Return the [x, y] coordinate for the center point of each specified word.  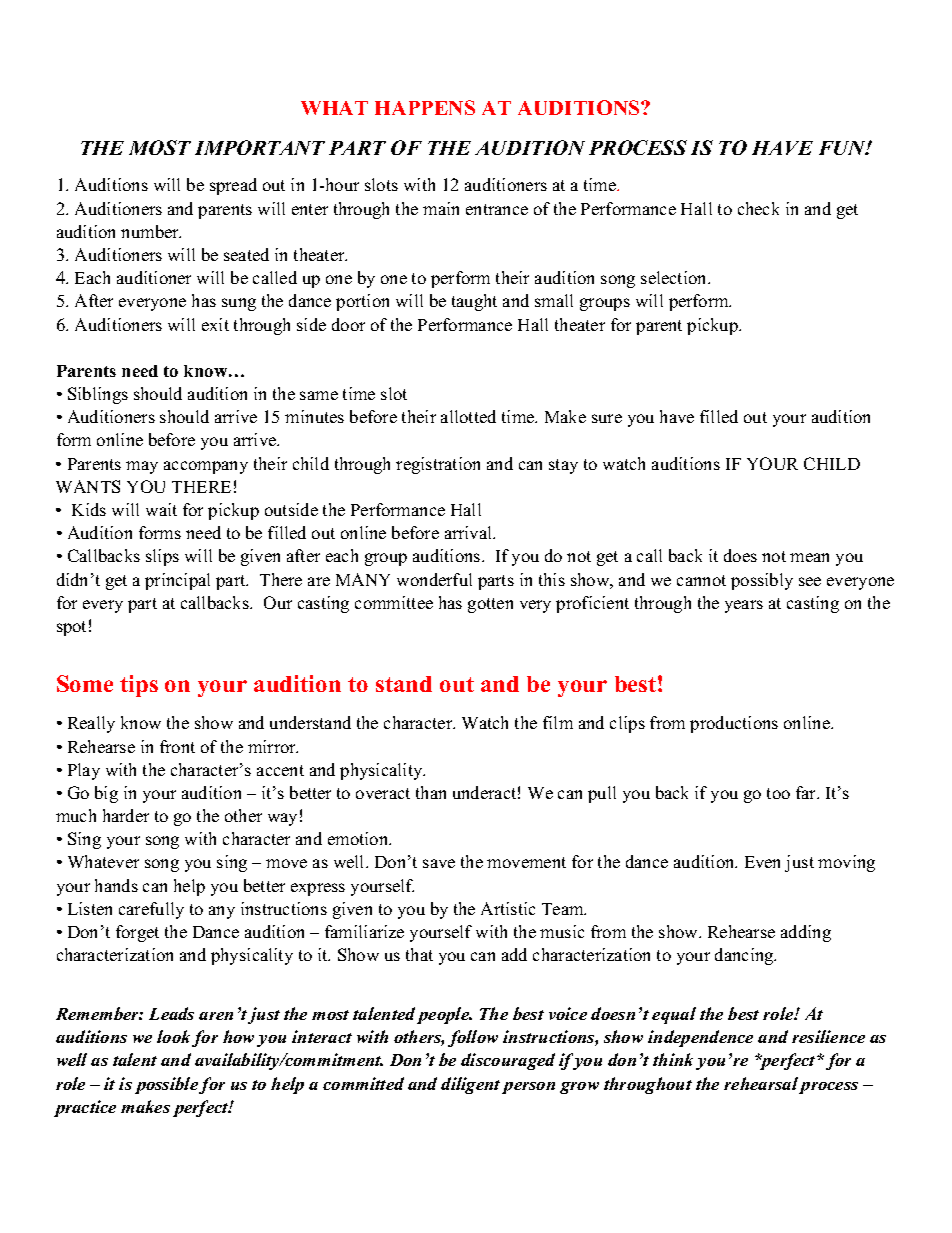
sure [607, 418]
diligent [470, 1085]
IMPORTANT [260, 147]
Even [762, 862]
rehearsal [761, 1083]
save [439, 863]
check [758, 208]
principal [177, 581]
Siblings [98, 395]
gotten [490, 605]
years [744, 606]
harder [126, 815]
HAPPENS [425, 107]
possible [167, 1085]
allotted [468, 416]
